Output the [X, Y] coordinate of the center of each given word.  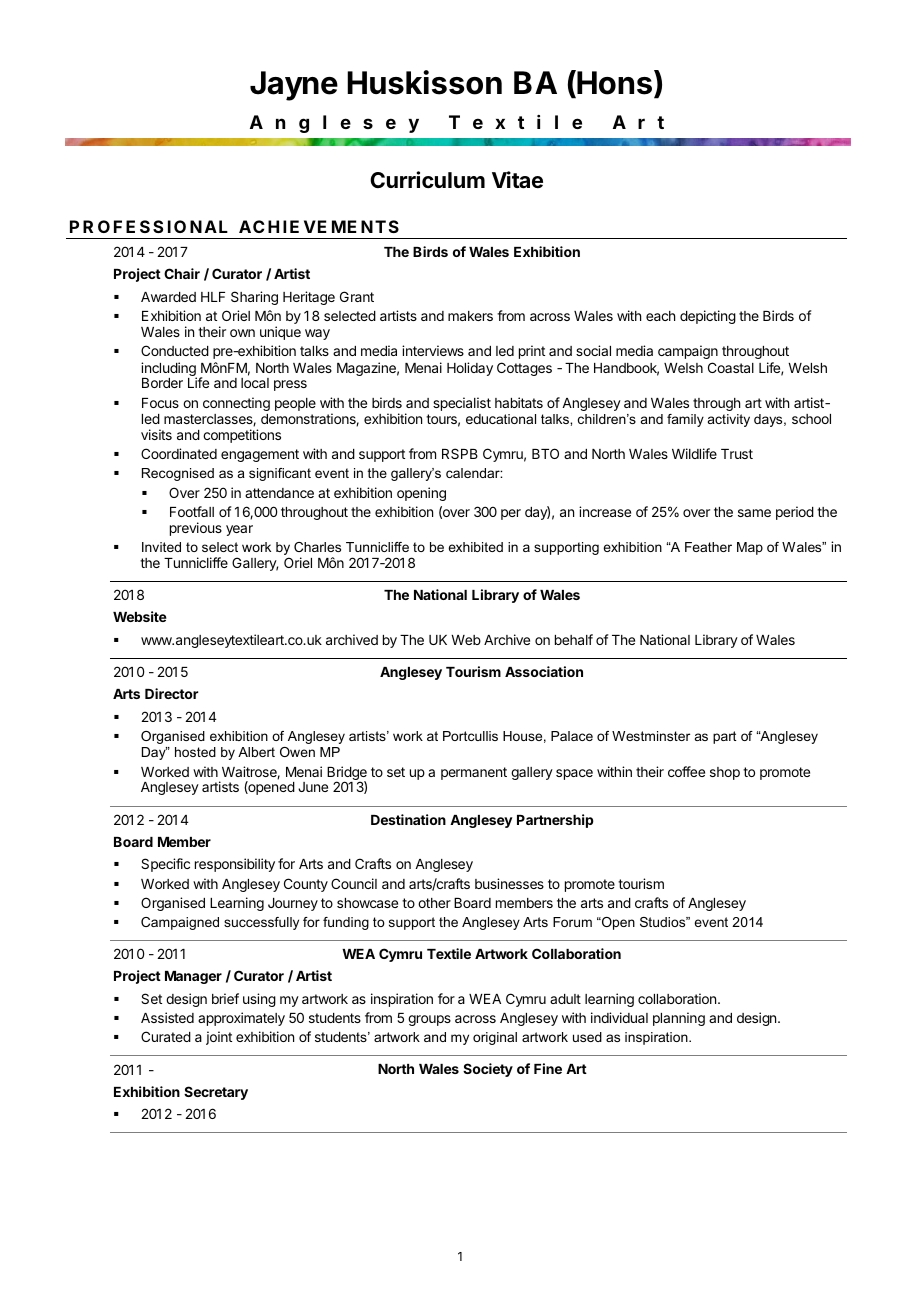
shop [725, 773]
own [242, 333]
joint [219, 1038]
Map [750, 548]
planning [679, 1019]
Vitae [517, 180]
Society [488, 1070]
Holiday [470, 369]
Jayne [294, 86]
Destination [408, 819]
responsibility [235, 865]
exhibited [475, 547]
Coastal [731, 367]
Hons [613, 84]
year [239, 530]
